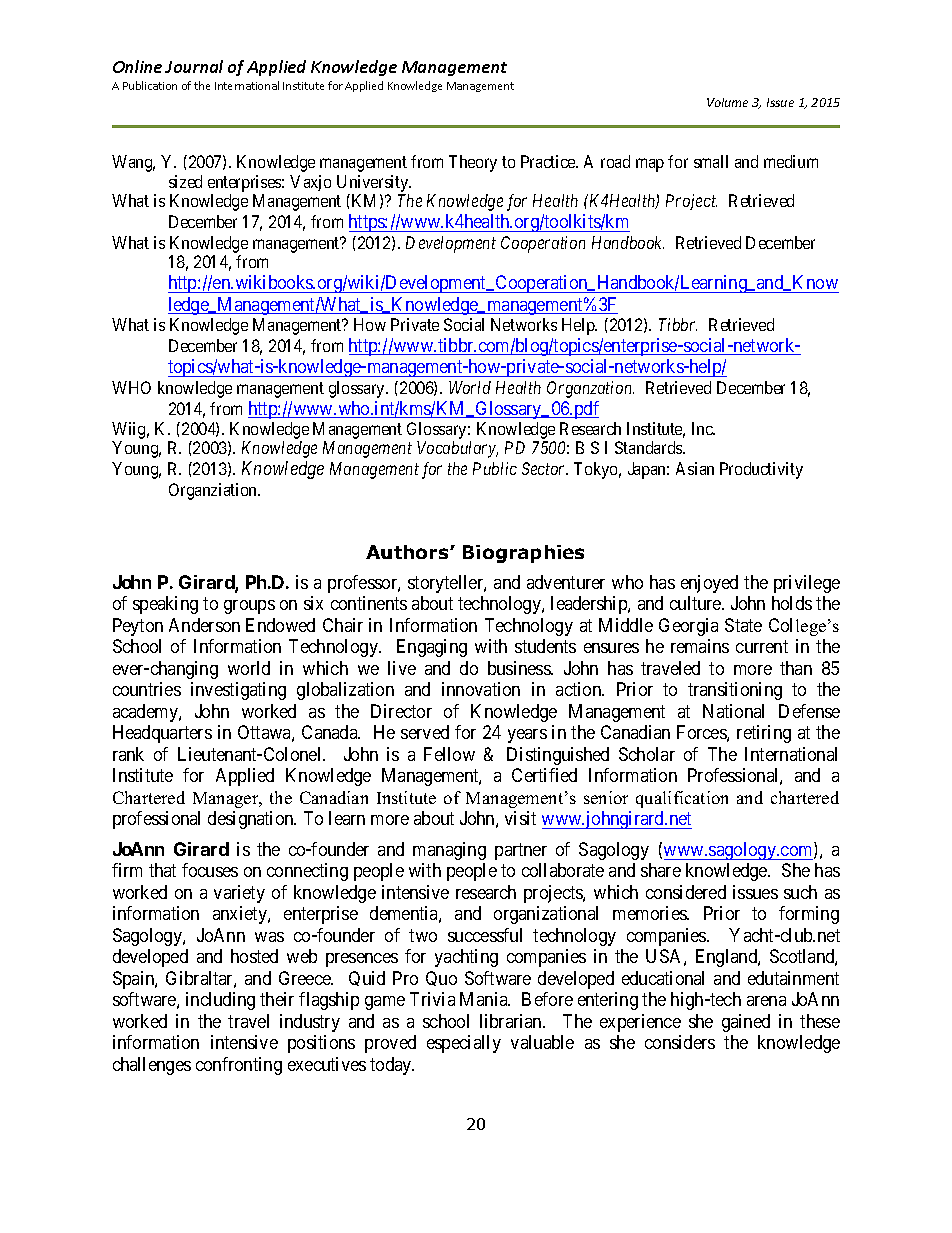 This screenshot has height=1233, width=952. I want to click on including, so click(220, 1001).
